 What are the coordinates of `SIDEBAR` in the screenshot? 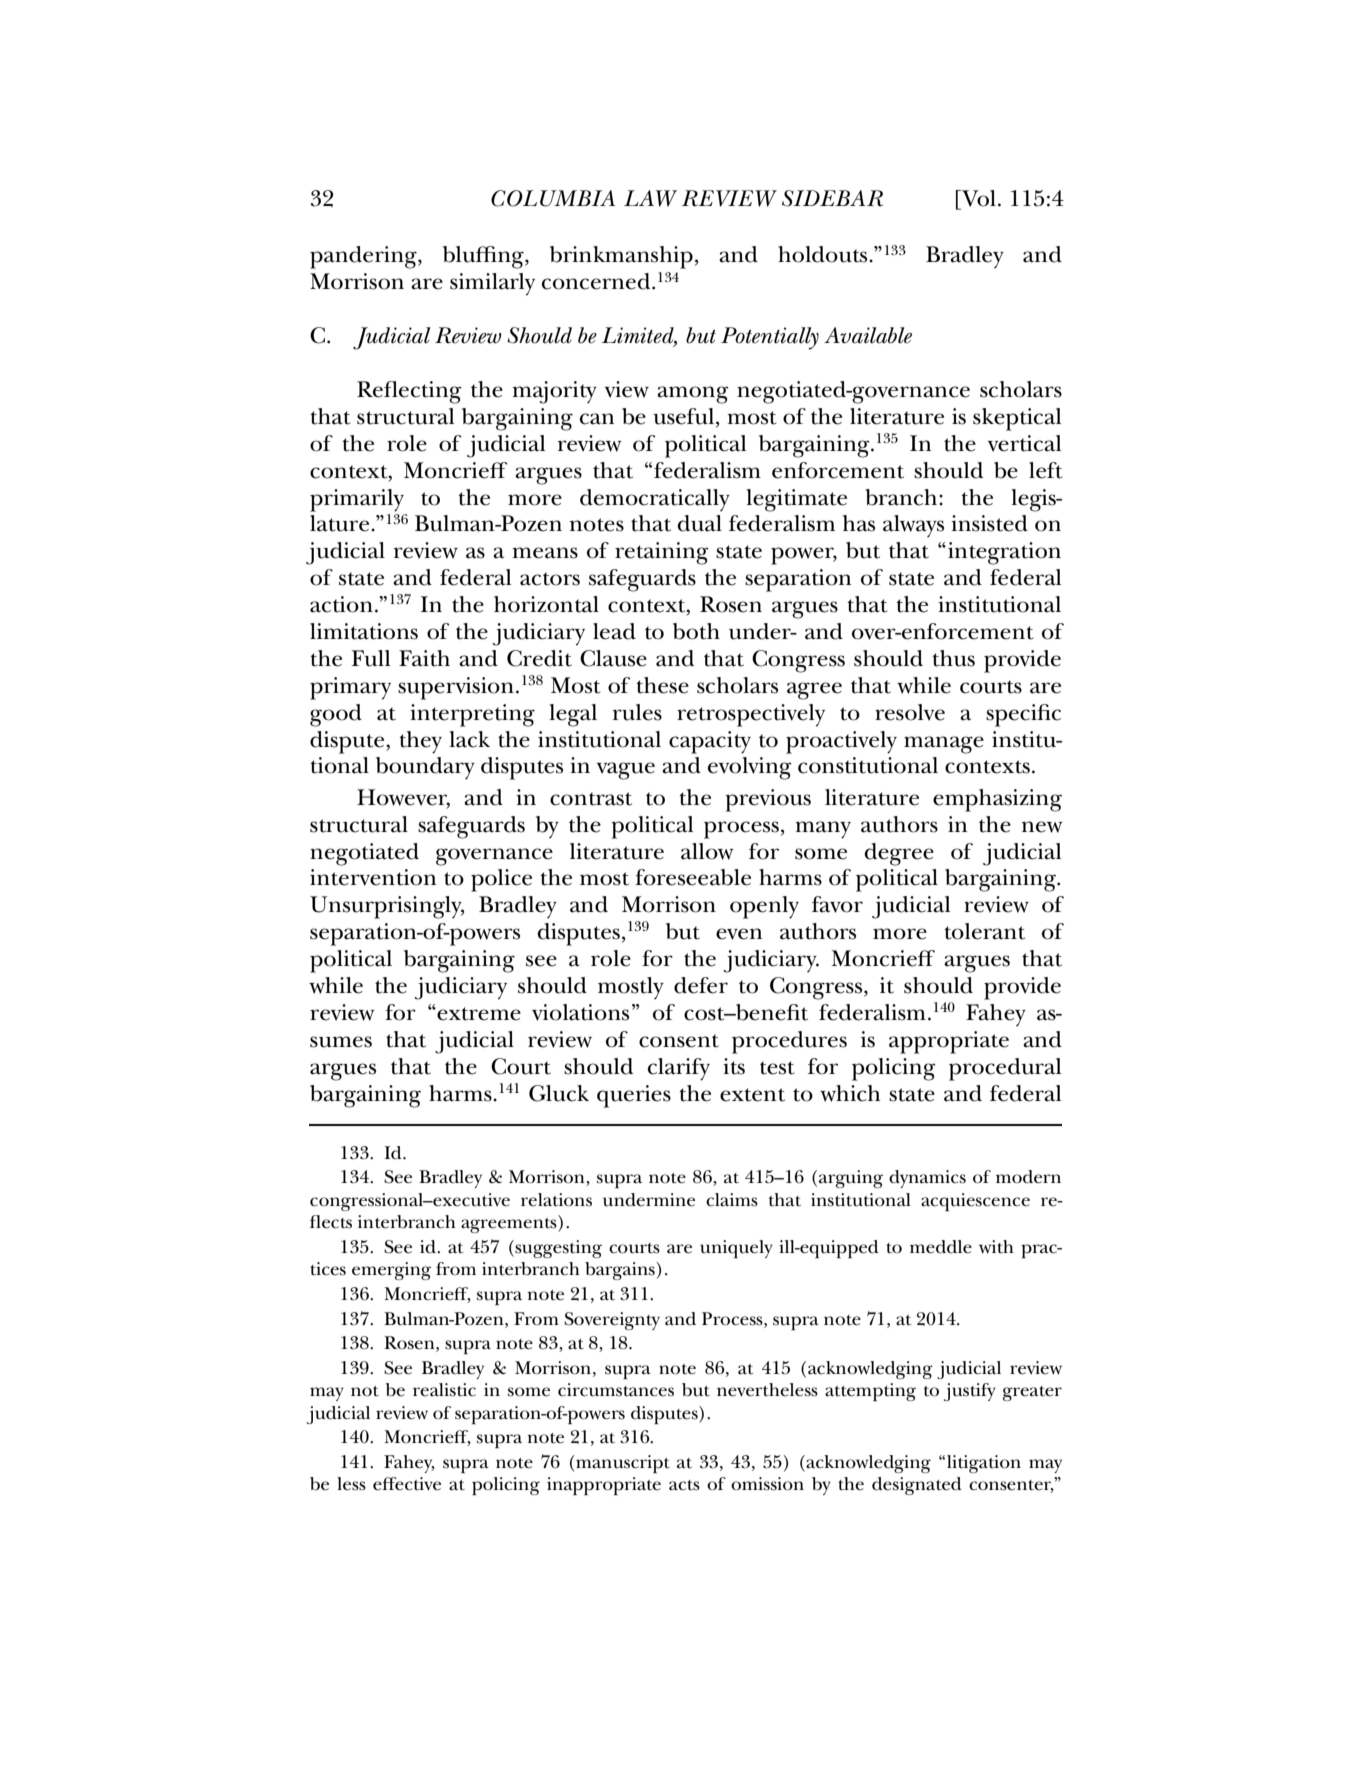 It's located at (832, 198).
